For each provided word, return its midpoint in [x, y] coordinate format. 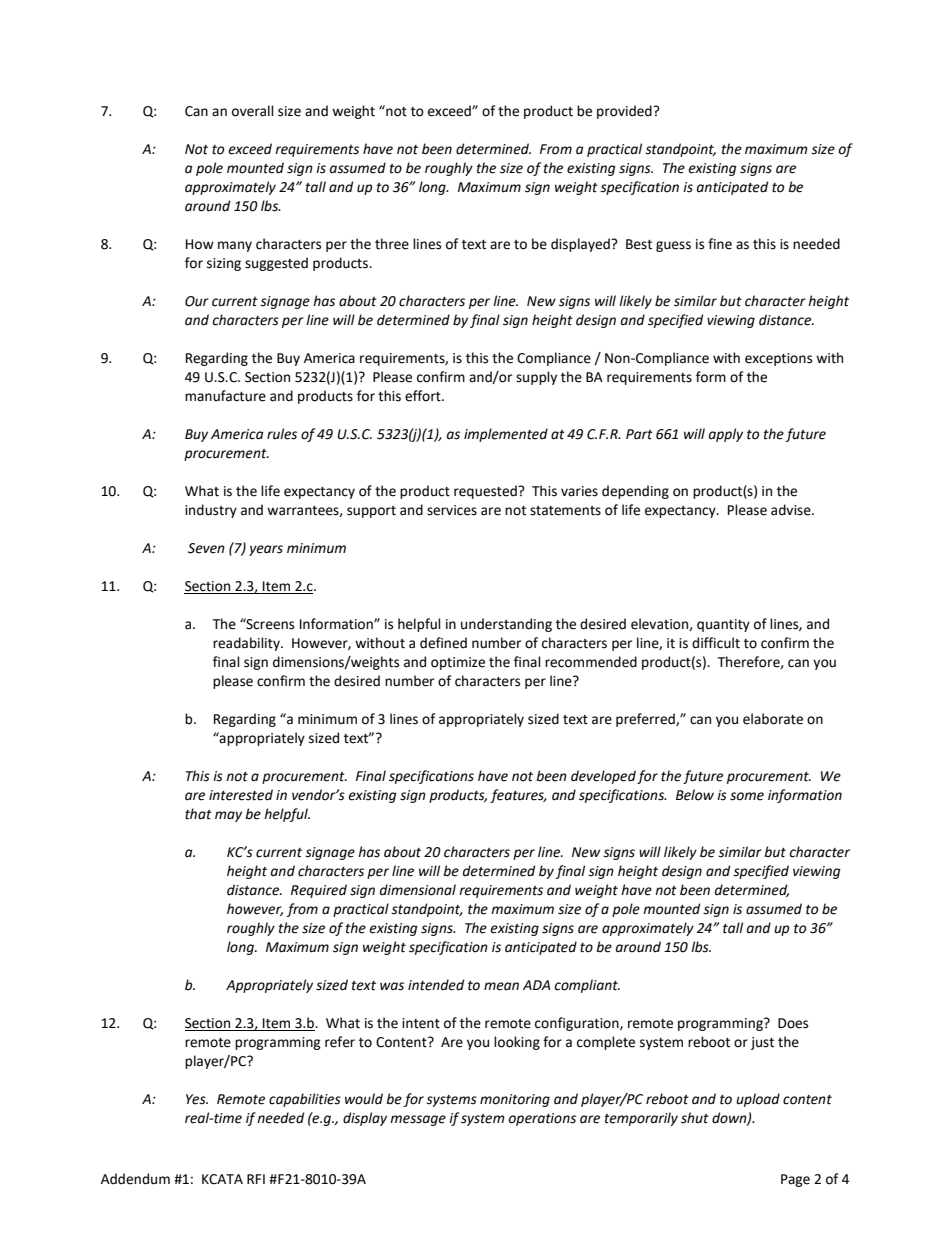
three [392, 244]
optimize [458, 663]
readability [247, 644]
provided [625, 112]
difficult [716, 643]
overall [253, 111]
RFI [256, 1179]
